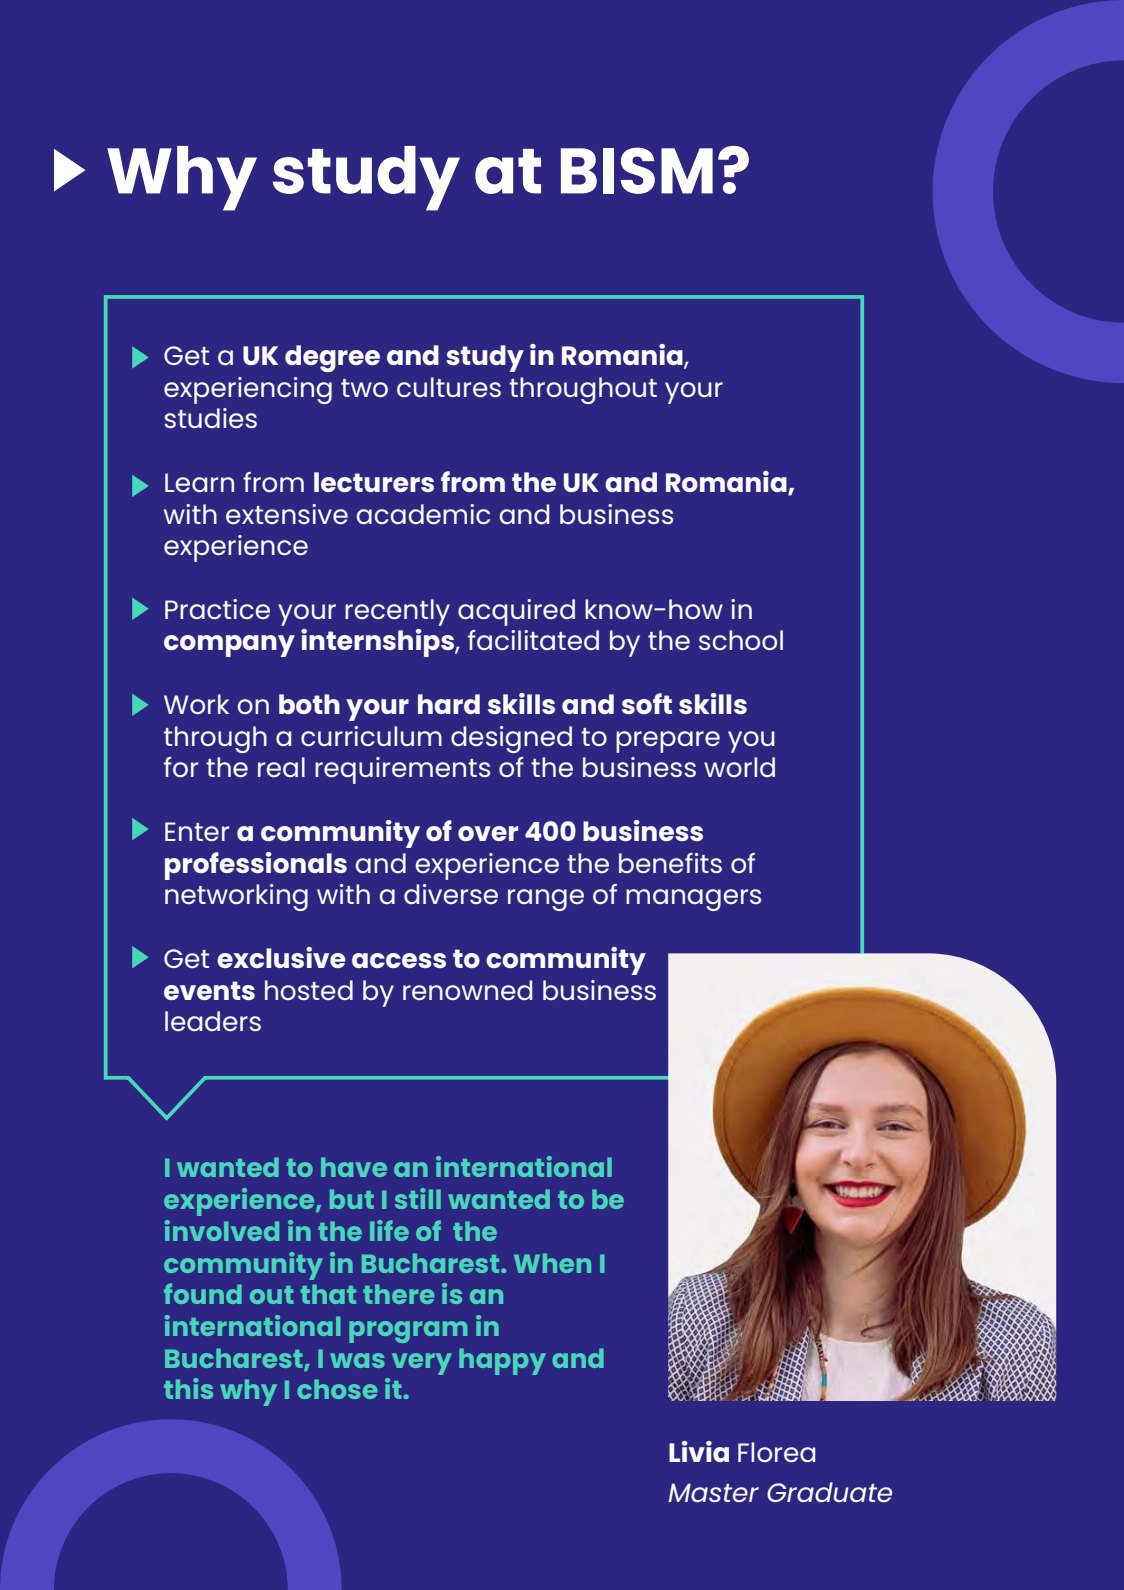 The width and height of the document is (1124, 1590). What do you see at coordinates (533, 640) in the document?
I see `facilitated` at bounding box center [533, 640].
